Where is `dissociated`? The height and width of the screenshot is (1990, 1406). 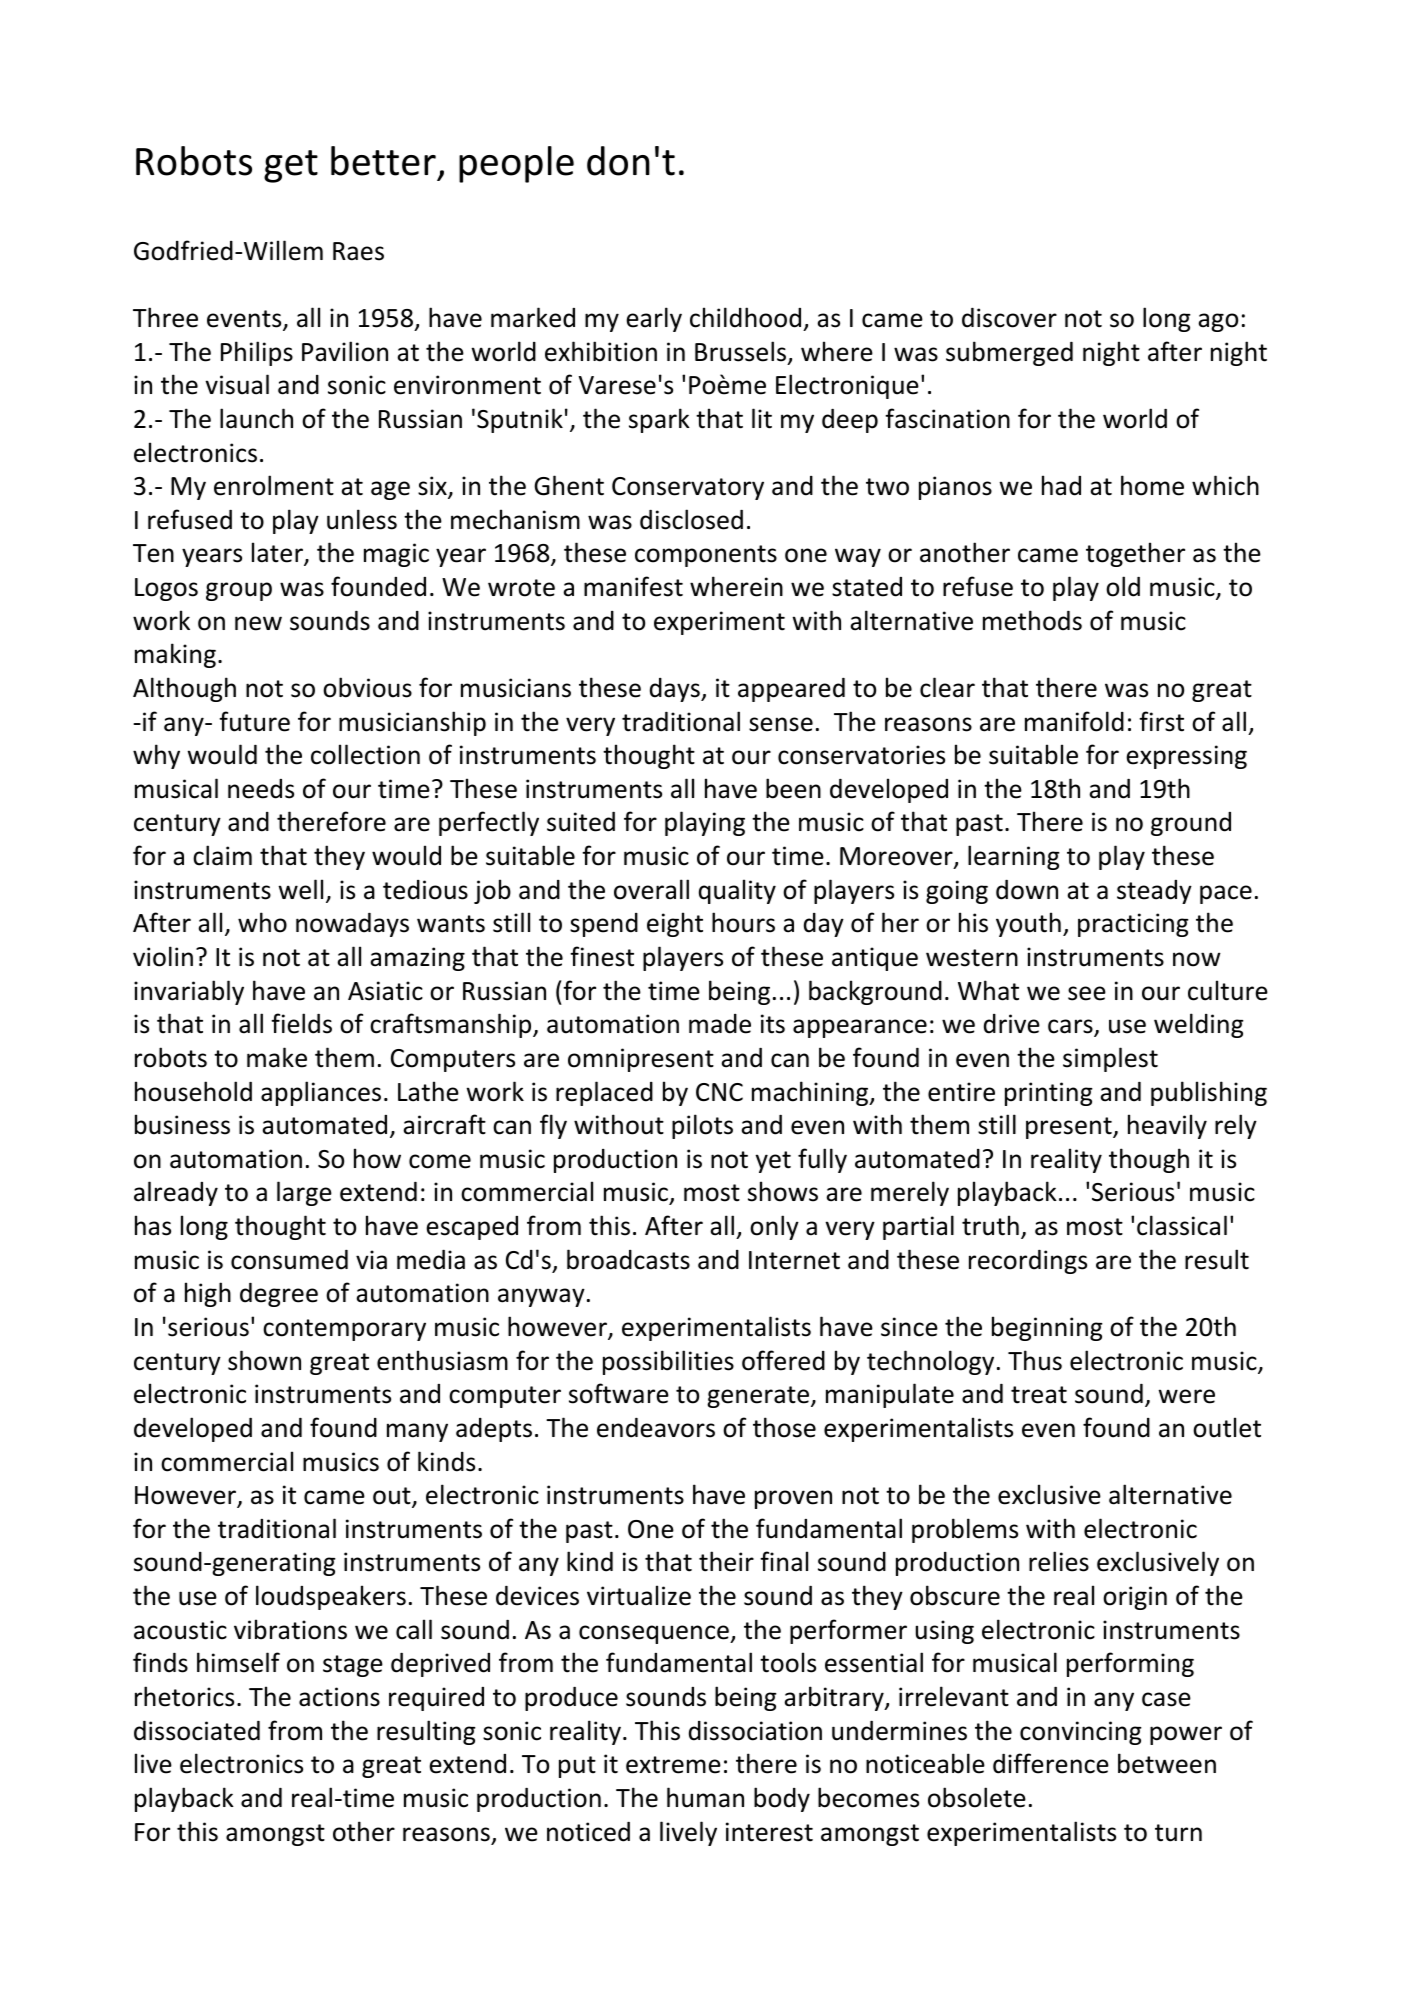
dissociated is located at coordinates (197, 1731).
